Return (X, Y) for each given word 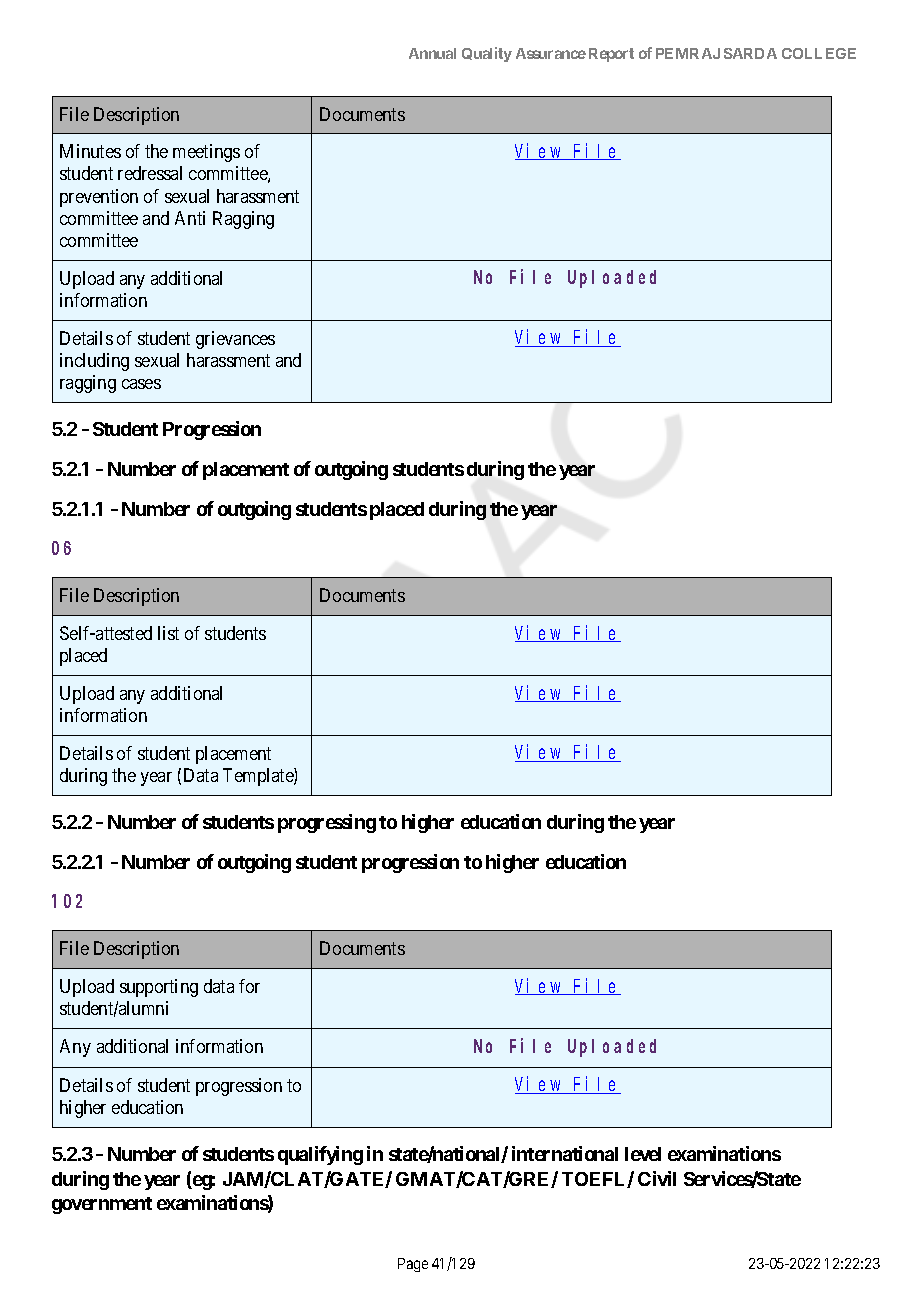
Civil (657, 1178)
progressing (327, 823)
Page (413, 1265)
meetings (206, 153)
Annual (432, 53)
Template (259, 777)
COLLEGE (819, 53)
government (102, 1205)
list (168, 633)
